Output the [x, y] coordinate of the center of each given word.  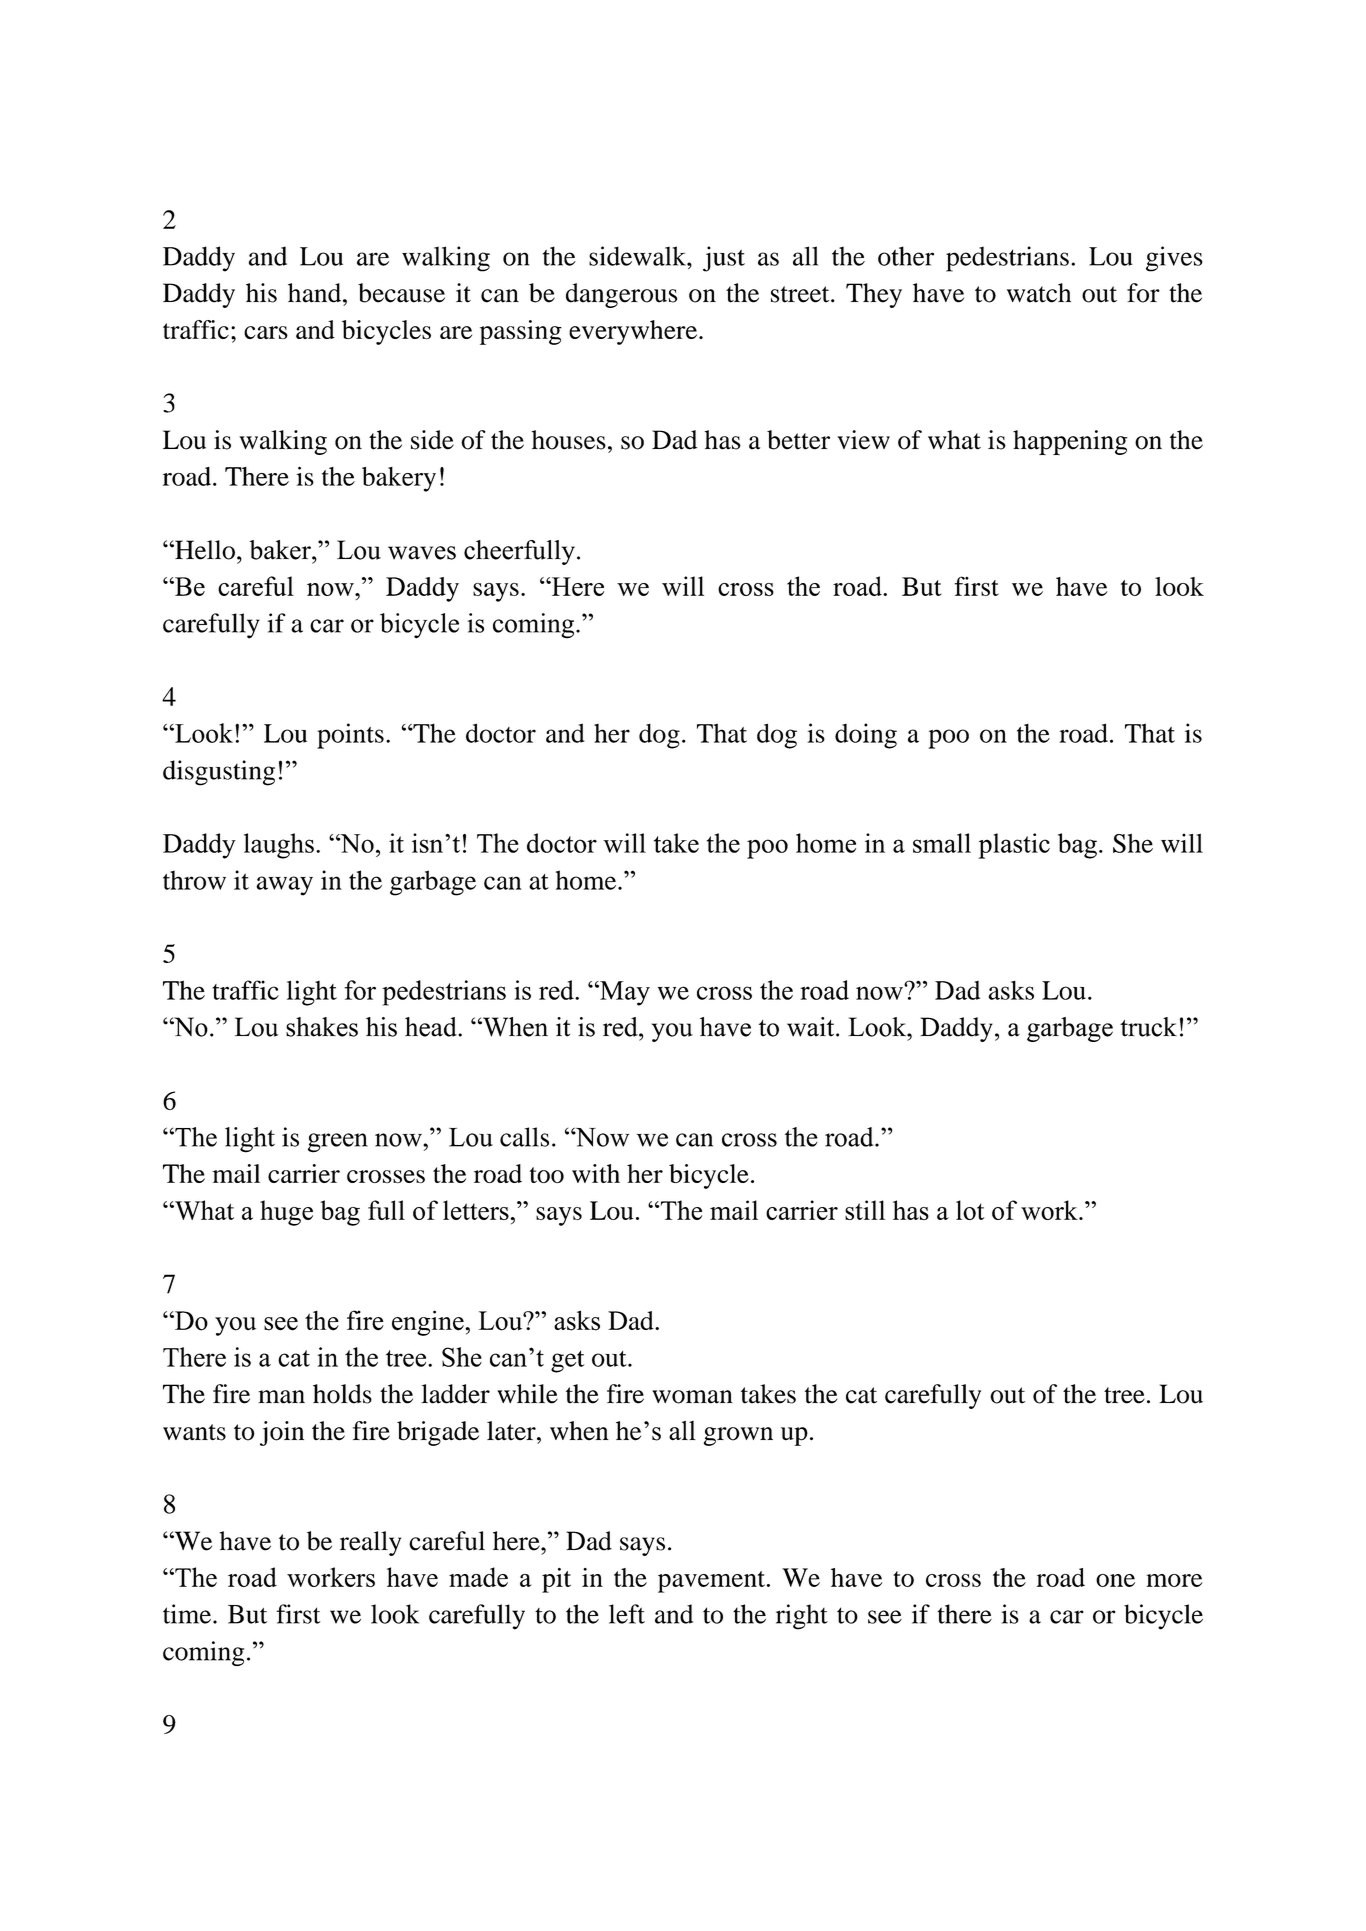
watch [1039, 293]
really [370, 1543]
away [284, 886]
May [624, 993]
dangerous [621, 295]
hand [316, 293]
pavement [711, 1582]
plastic [1014, 846]
